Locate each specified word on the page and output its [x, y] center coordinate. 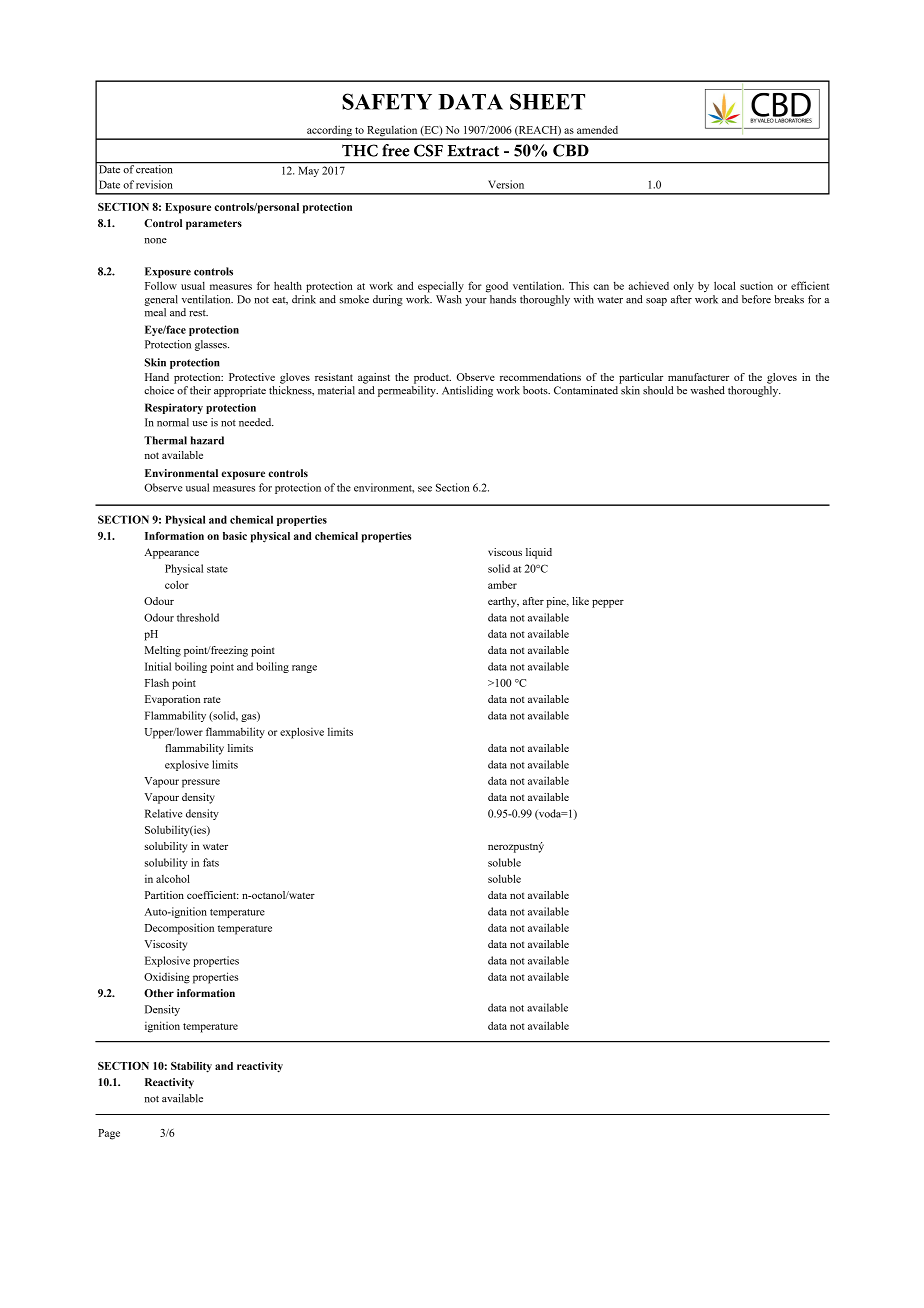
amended [597, 130]
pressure [201, 783]
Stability [191, 1067]
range [304, 669]
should [658, 390]
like [580, 601]
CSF [428, 150]
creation [155, 168]
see [425, 489]
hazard [207, 440]
